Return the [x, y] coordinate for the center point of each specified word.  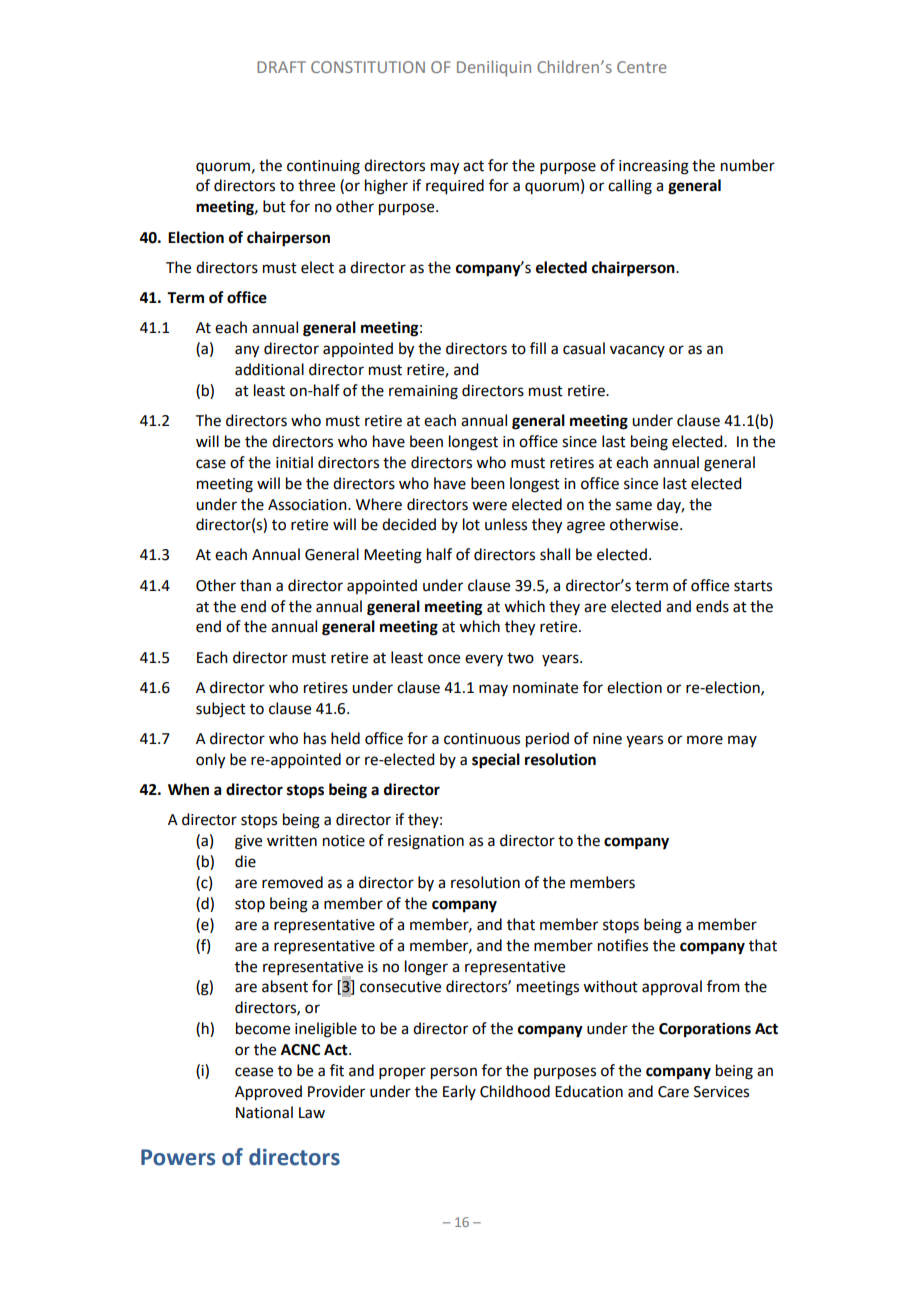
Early [459, 1092]
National [264, 1112]
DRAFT [281, 67]
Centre [642, 67]
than [255, 585]
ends [712, 606]
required [455, 187]
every [484, 660]
